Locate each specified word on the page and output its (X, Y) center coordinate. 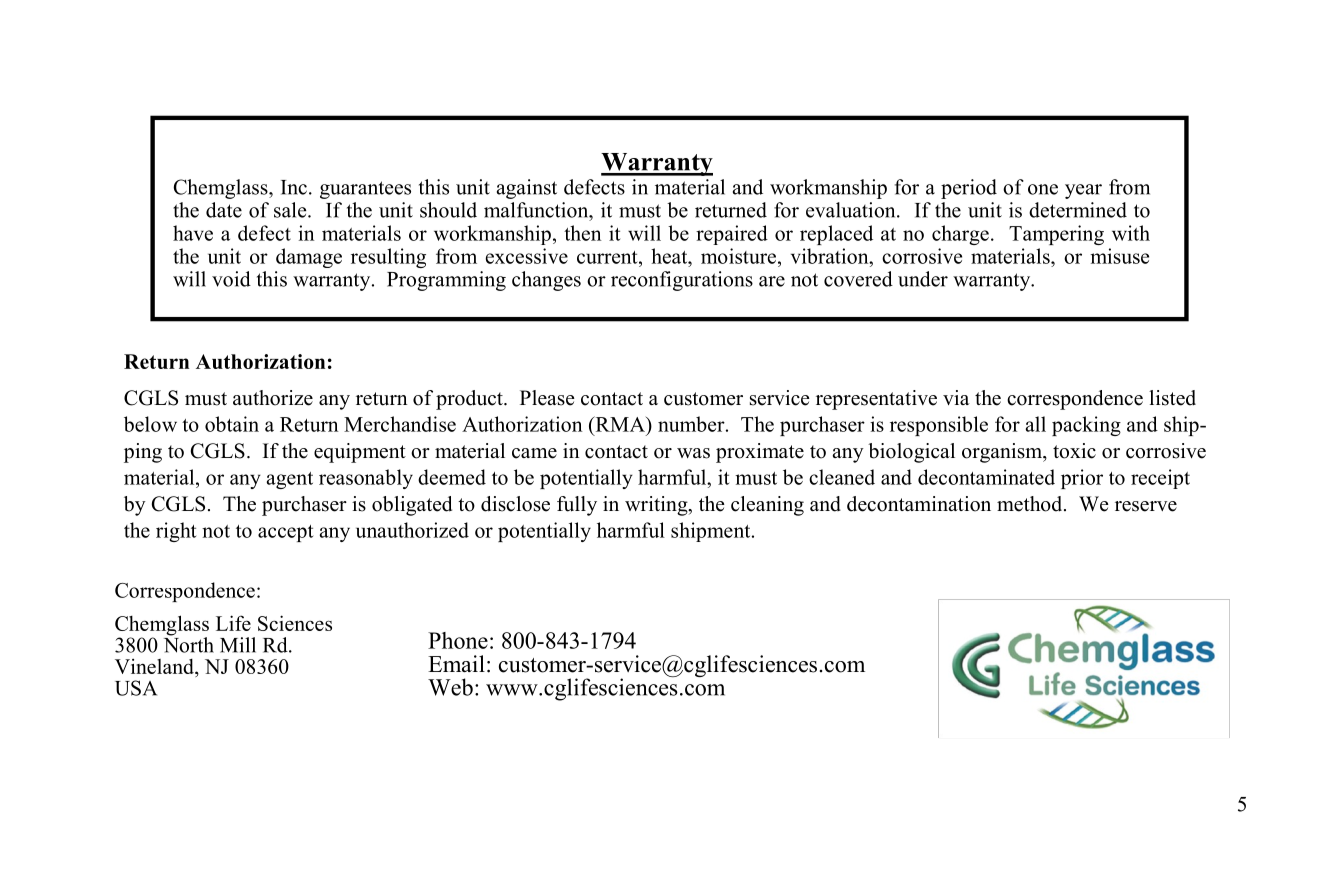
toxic (1074, 451)
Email (456, 663)
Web (450, 687)
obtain (232, 424)
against (527, 189)
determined (1078, 210)
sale (291, 210)
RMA (620, 424)
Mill (238, 645)
